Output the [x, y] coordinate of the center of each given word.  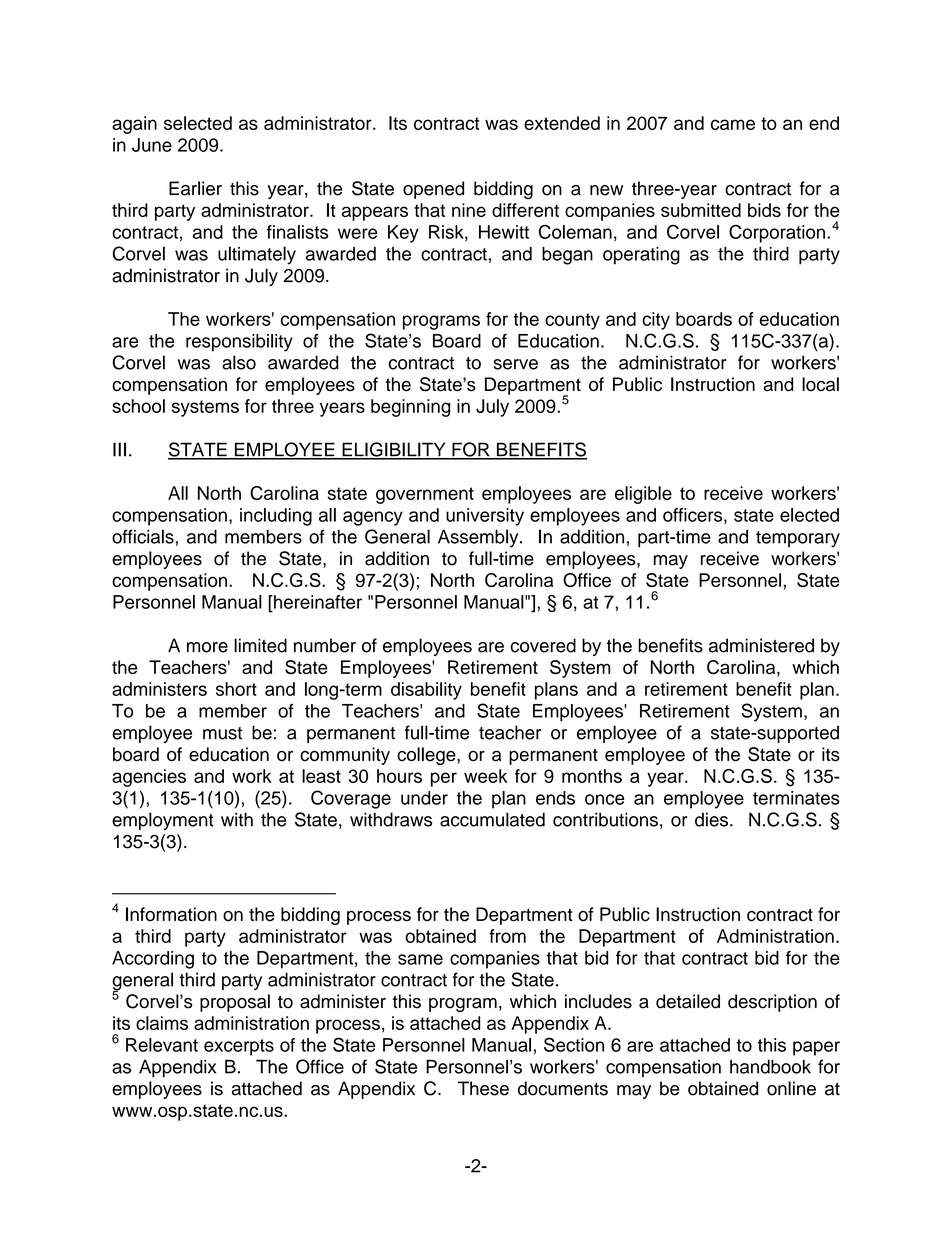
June [152, 145]
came [733, 124]
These [483, 1088]
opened [433, 190]
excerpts [239, 1047]
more [207, 647]
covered [543, 645]
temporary [798, 539]
